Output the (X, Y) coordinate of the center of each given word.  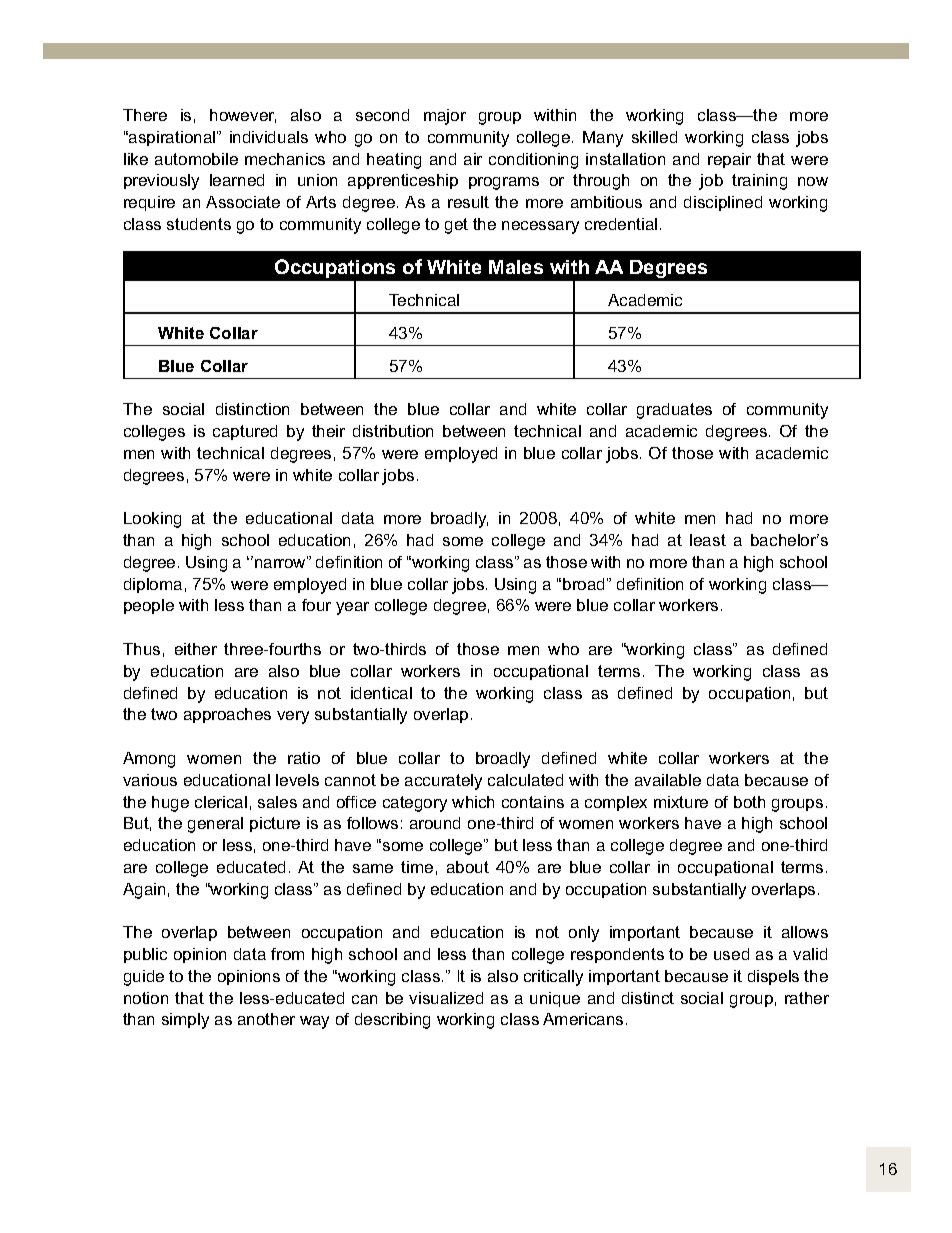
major (445, 117)
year (352, 608)
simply (185, 1021)
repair (729, 160)
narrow (281, 562)
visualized (446, 998)
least (708, 540)
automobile (196, 159)
